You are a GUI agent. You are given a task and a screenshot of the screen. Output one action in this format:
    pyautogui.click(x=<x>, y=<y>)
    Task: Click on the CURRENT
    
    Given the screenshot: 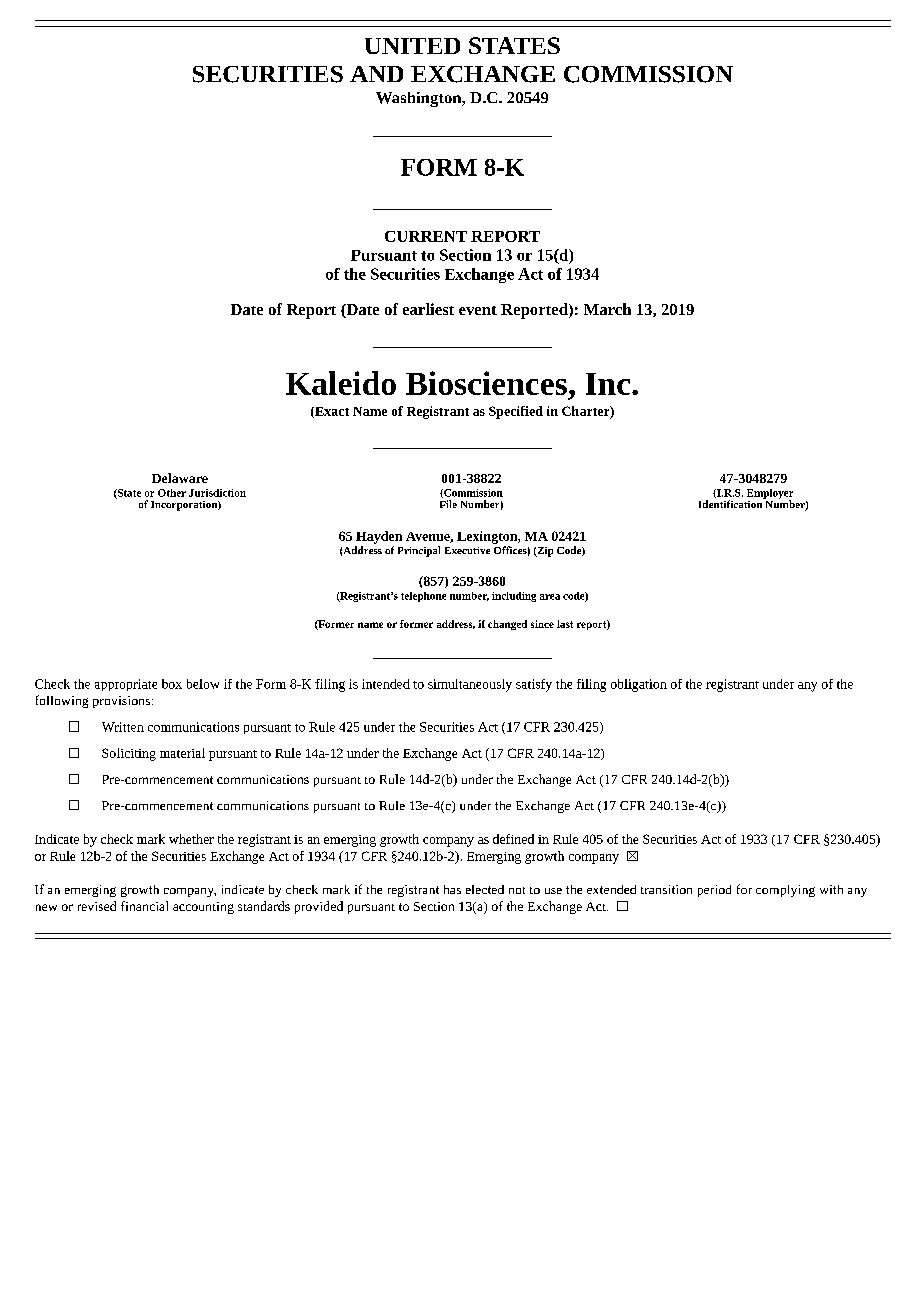 What is the action you would take?
    pyautogui.click(x=426, y=236)
